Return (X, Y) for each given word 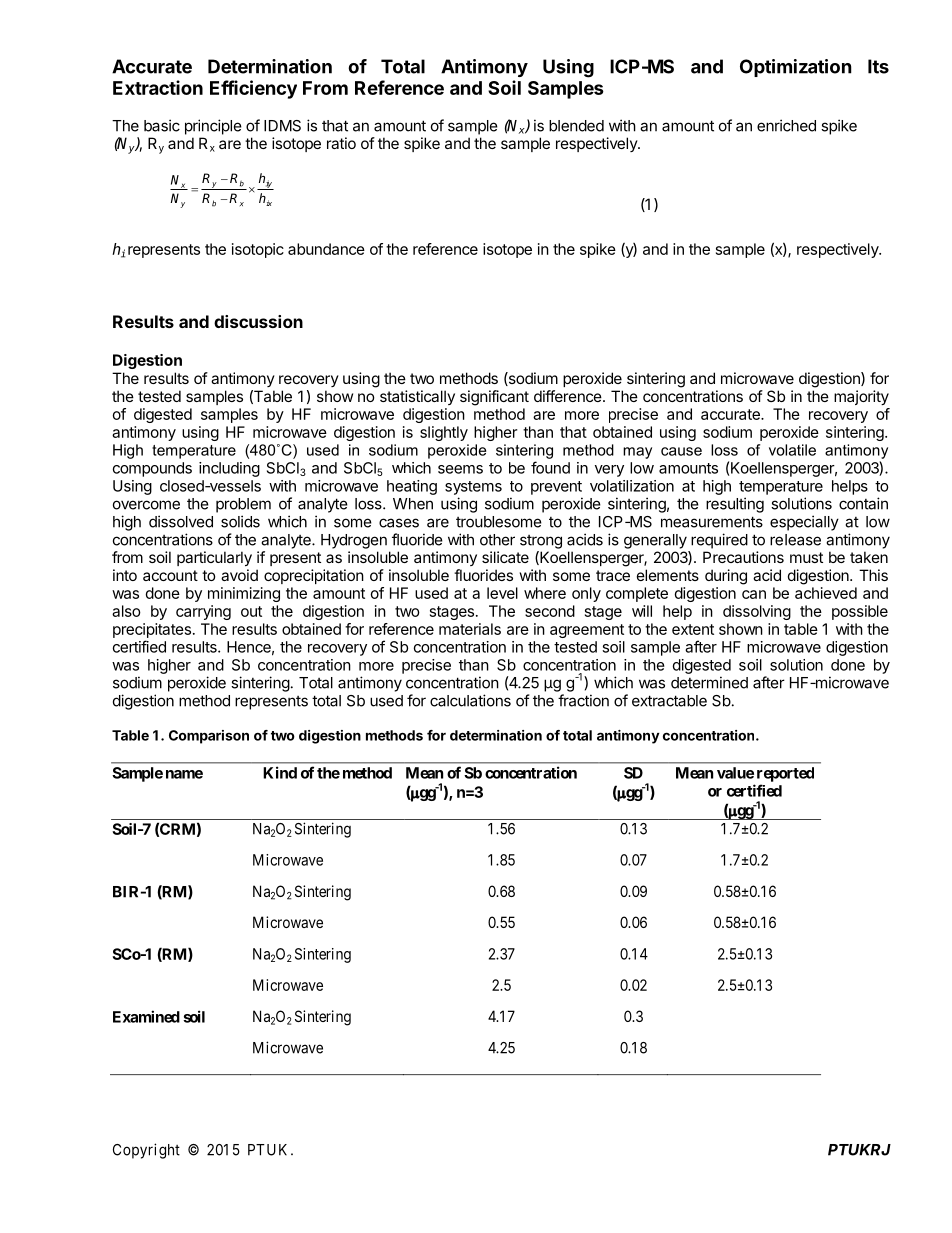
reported (785, 774)
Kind (280, 772)
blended (576, 126)
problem (243, 505)
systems (473, 488)
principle (213, 127)
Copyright (146, 1151)
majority (861, 397)
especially (804, 523)
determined (709, 682)
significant (494, 398)
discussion (258, 321)
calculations (470, 700)
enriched (786, 125)
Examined (146, 1016)
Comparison (209, 737)
